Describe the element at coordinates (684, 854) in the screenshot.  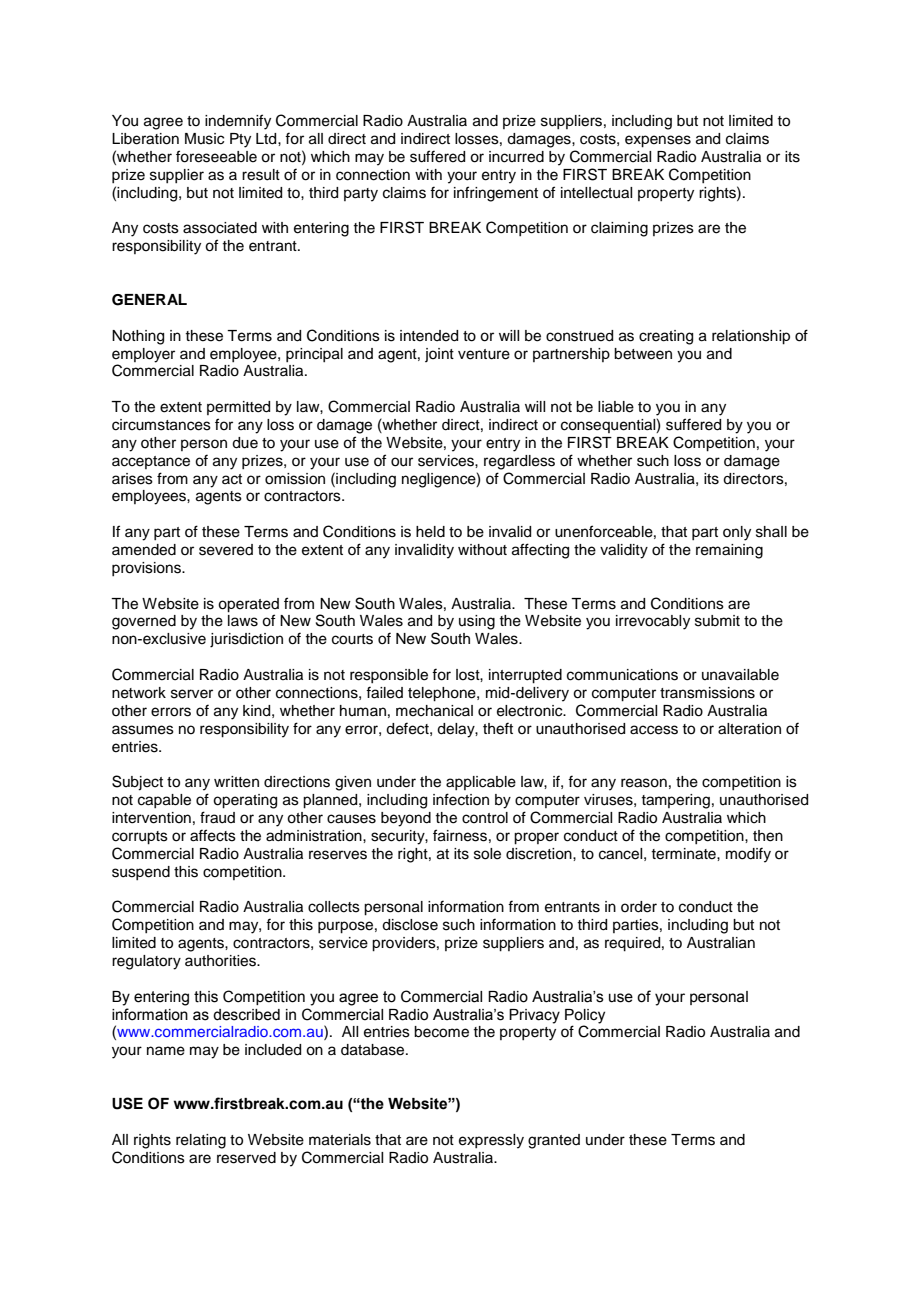
I see `terminate` at that location.
